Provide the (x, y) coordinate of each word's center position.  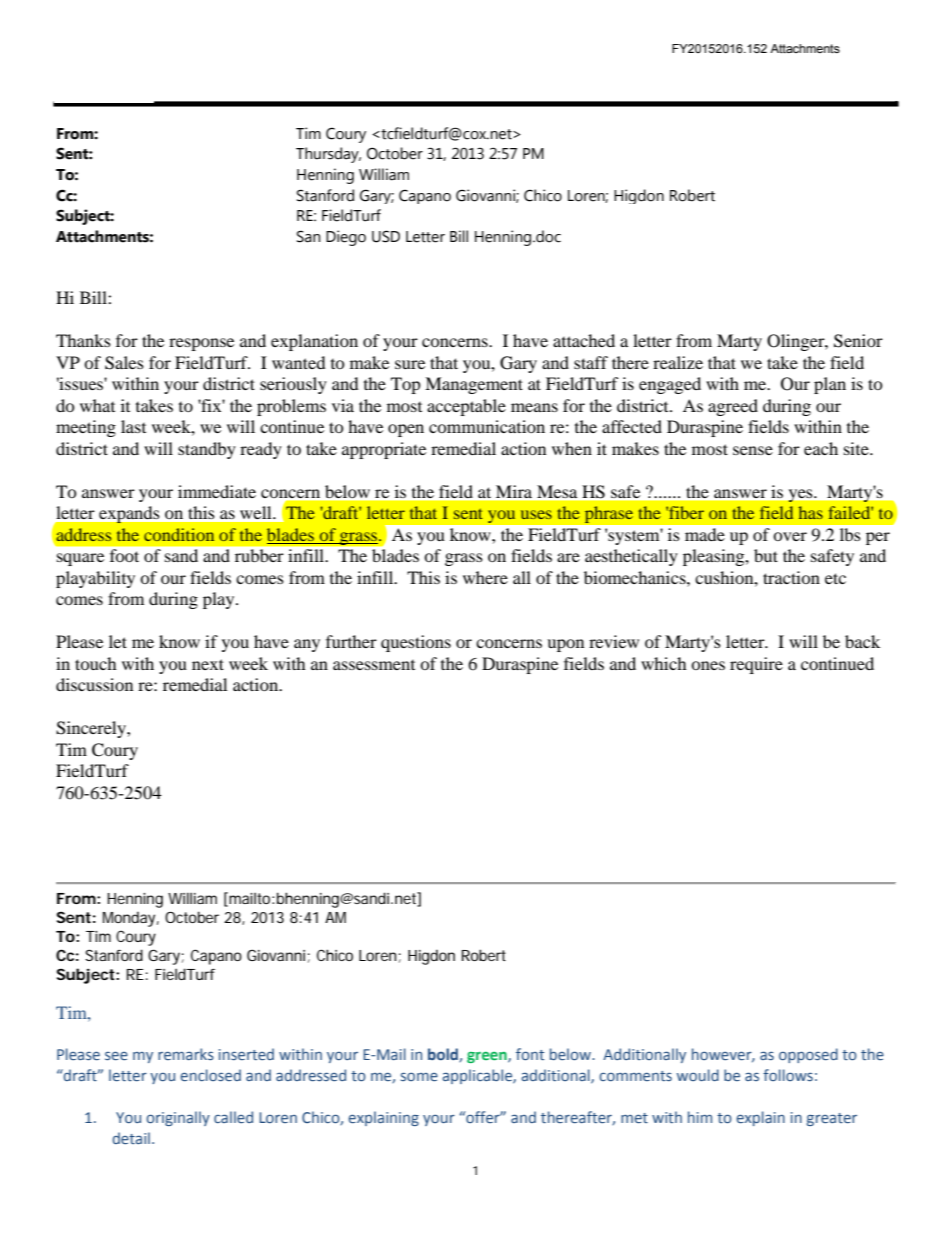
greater (832, 1119)
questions (416, 643)
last (133, 426)
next (208, 664)
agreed (733, 407)
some (419, 1076)
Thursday (328, 155)
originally (178, 1118)
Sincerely (92, 729)
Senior (858, 341)
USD (386, 236)
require (756, 665)
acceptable (466, 407)
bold (444, 1055)
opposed (808, 1055)
